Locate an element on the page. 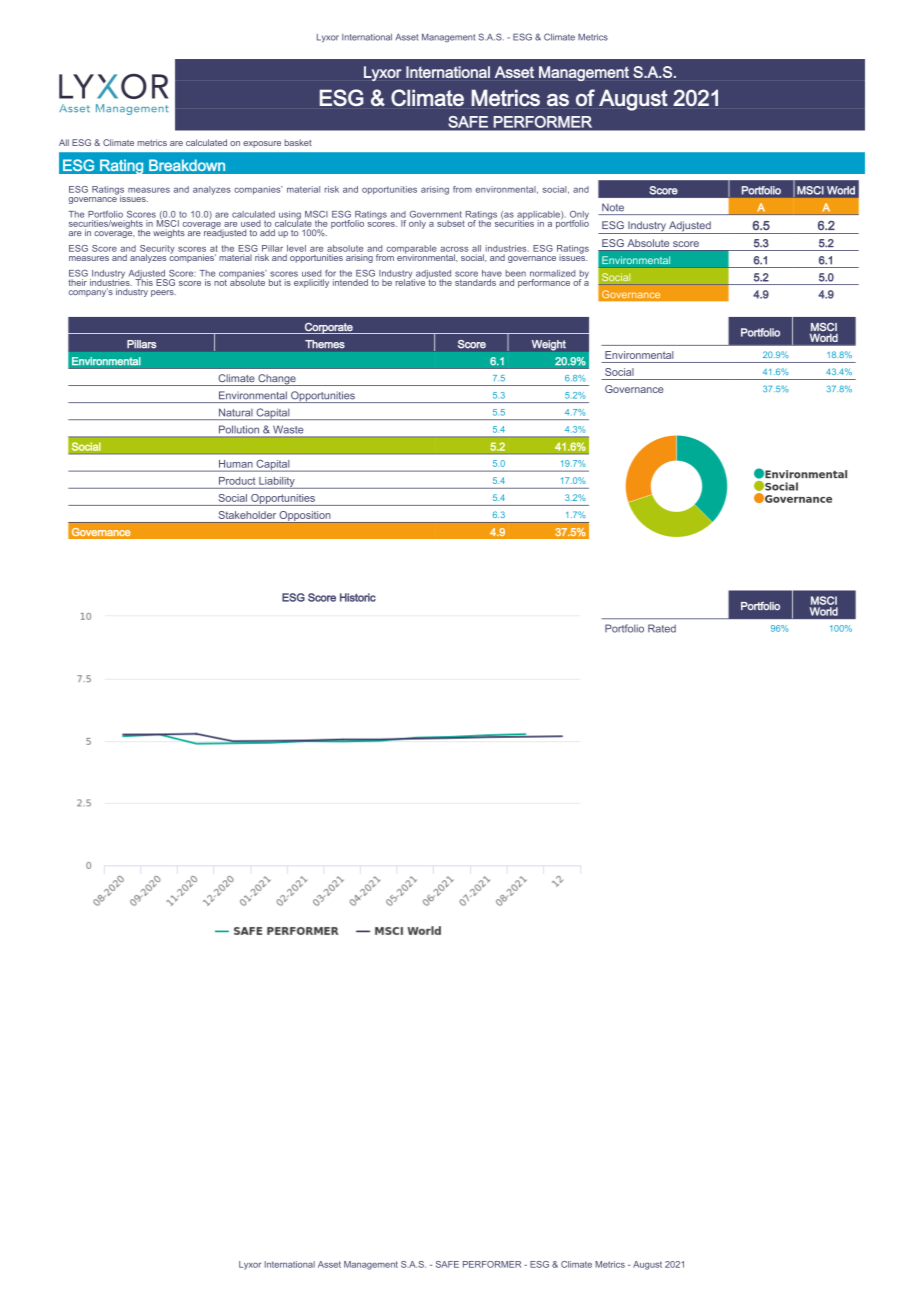 Image resolution: width=924 pixels, height=1308 pixels. exposure is located at coordinates (262, 144).
